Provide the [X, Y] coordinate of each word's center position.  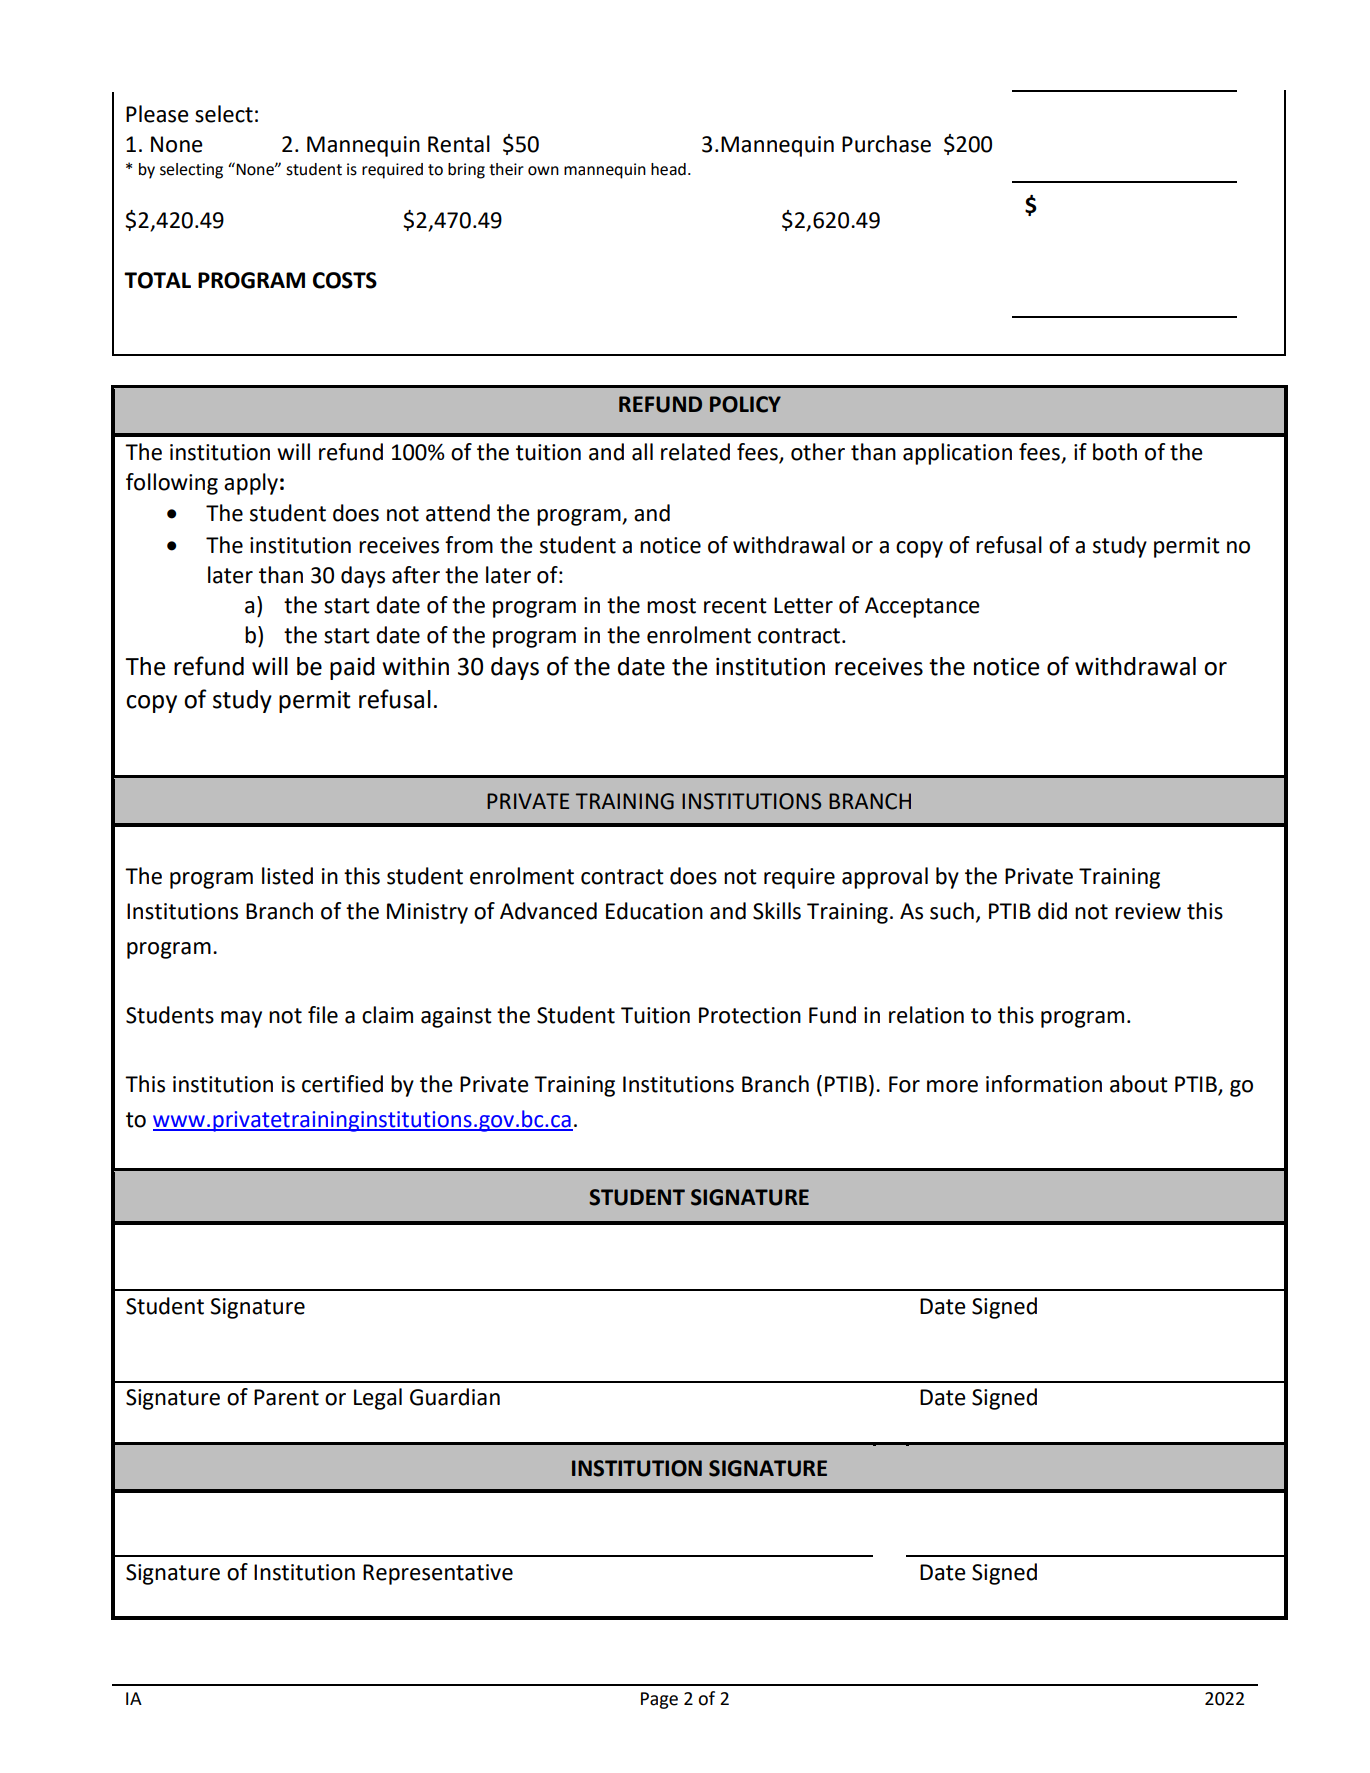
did [1052, 911]
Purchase [886, 144]
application [957, 454]
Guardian [455, 1397]
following [172, 484]
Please [157, 114]
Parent [286, 1397]
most [671, 606]
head [668, 169]
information [1044, 1084]
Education [654, 911]
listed [287, 876]
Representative [438, 1574]
